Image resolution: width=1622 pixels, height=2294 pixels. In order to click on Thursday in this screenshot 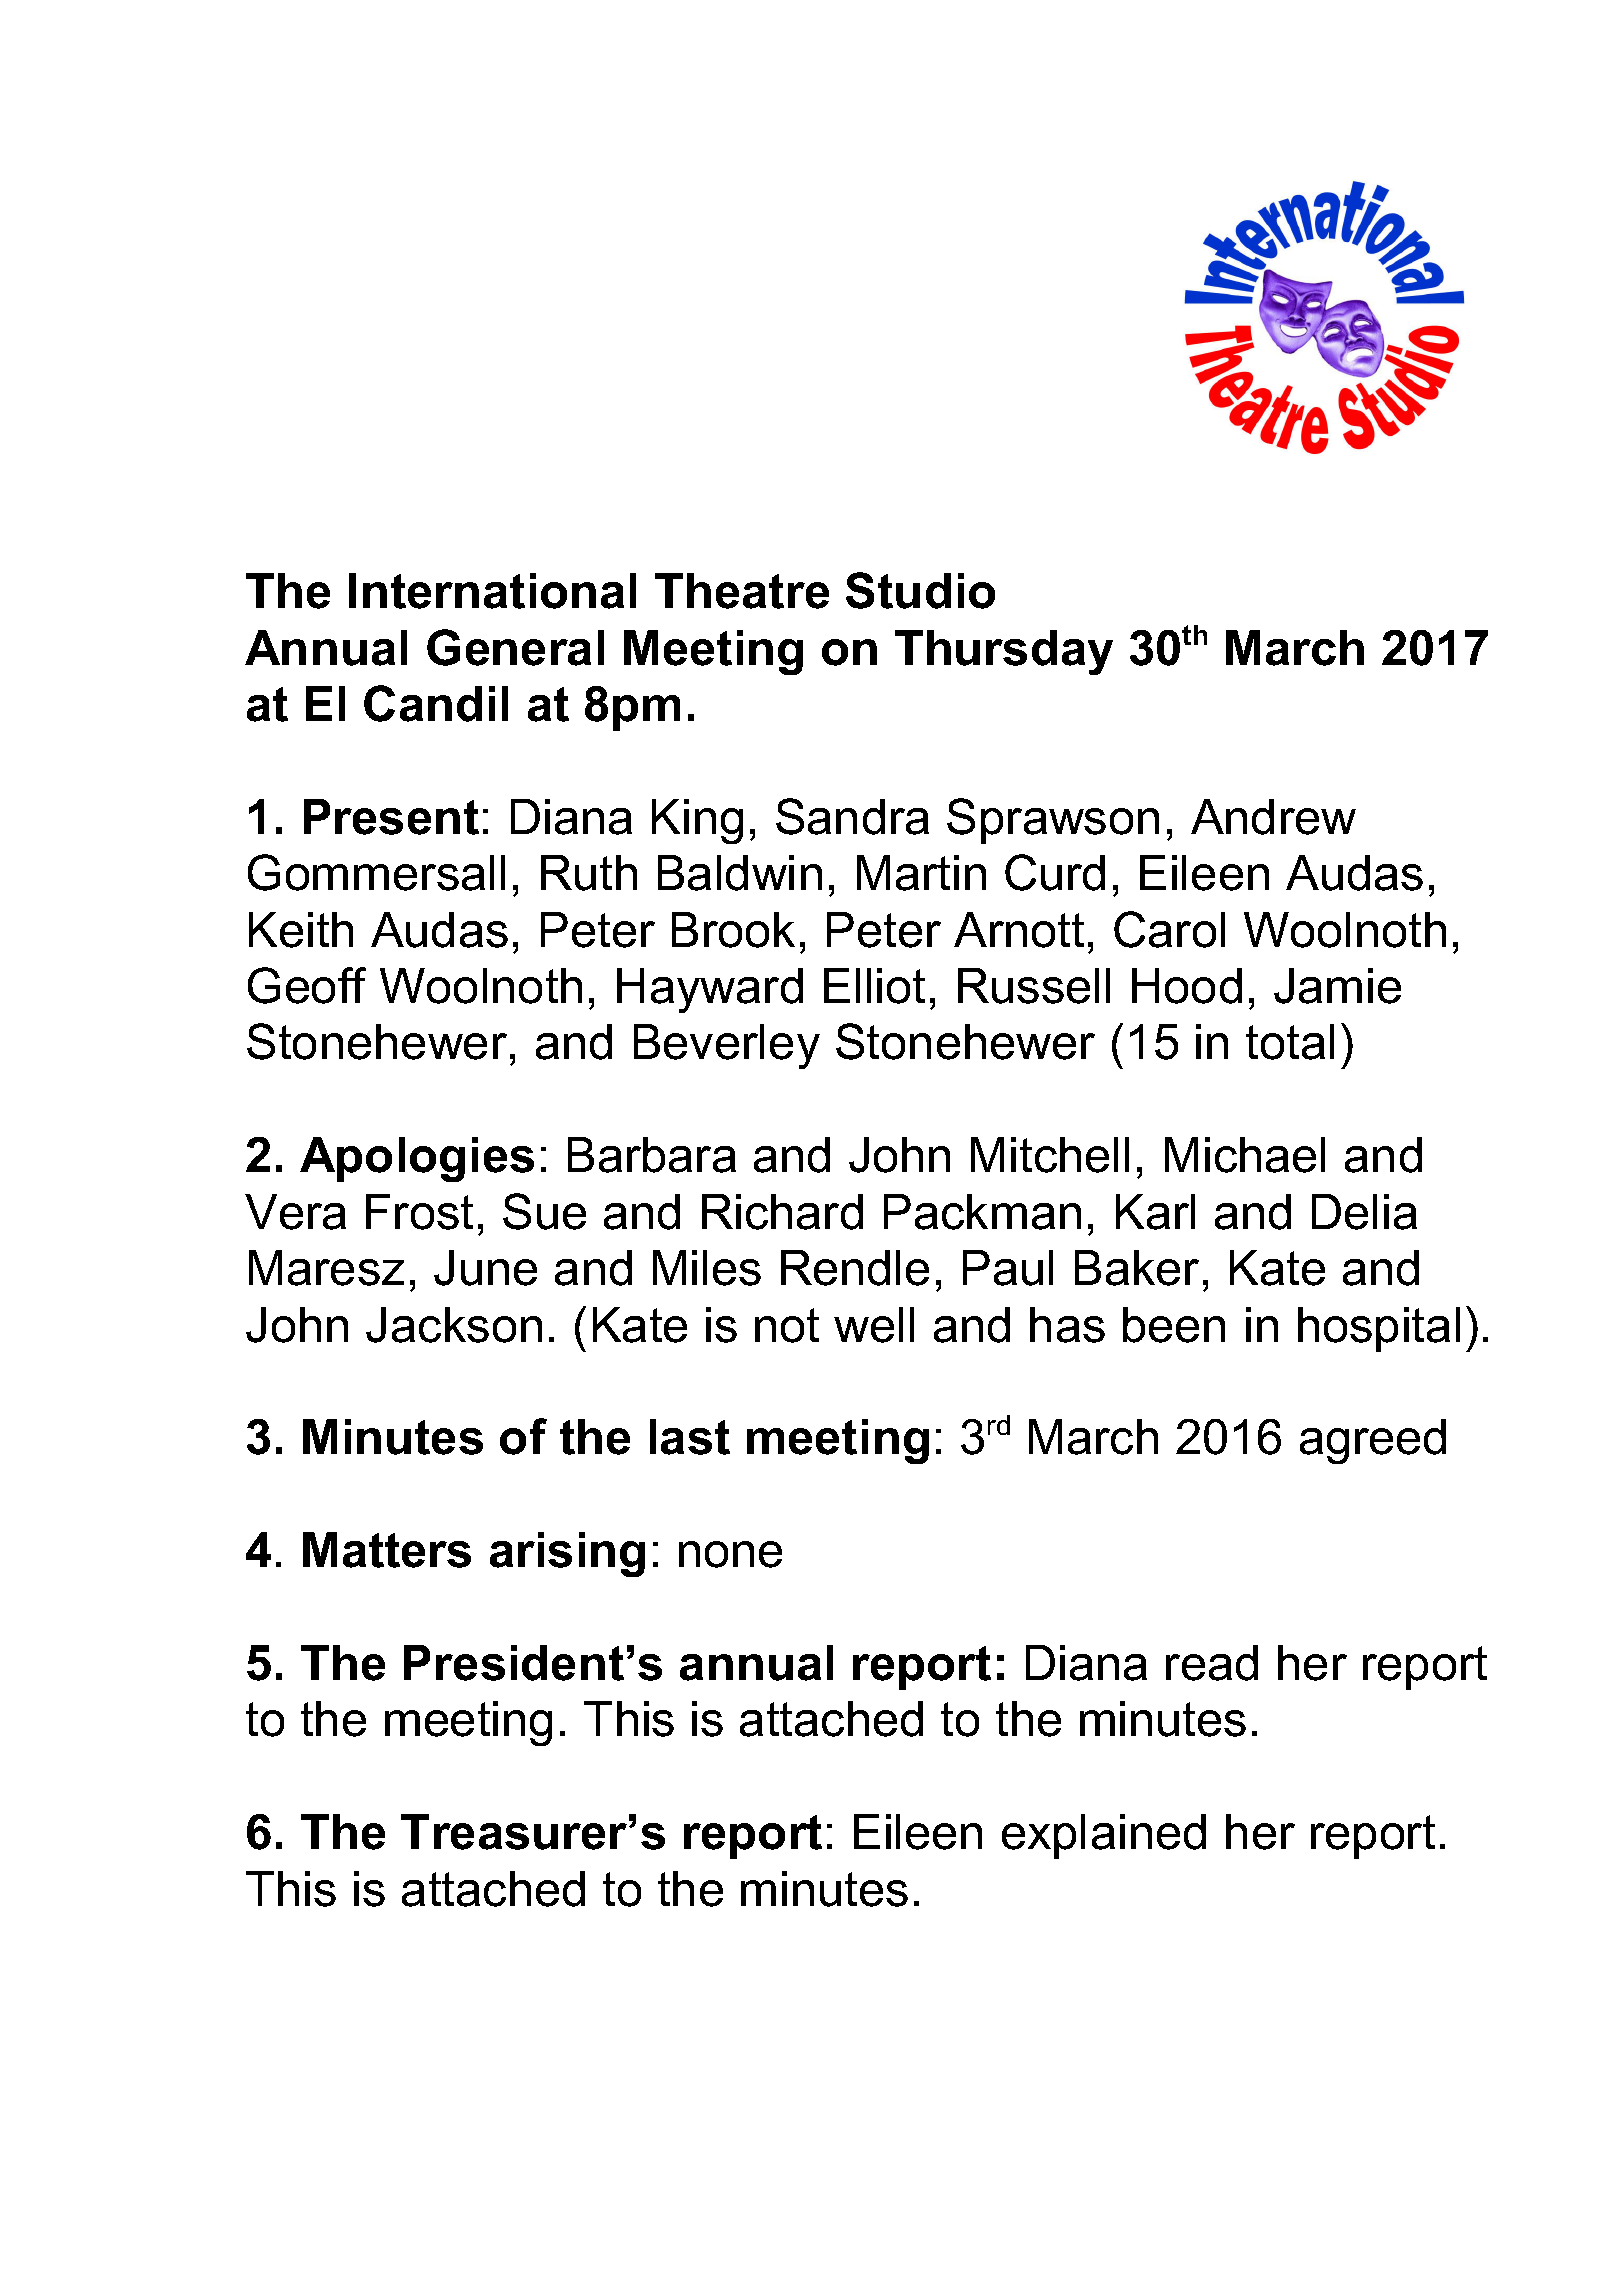, I will do `click(1004, 652)`.
